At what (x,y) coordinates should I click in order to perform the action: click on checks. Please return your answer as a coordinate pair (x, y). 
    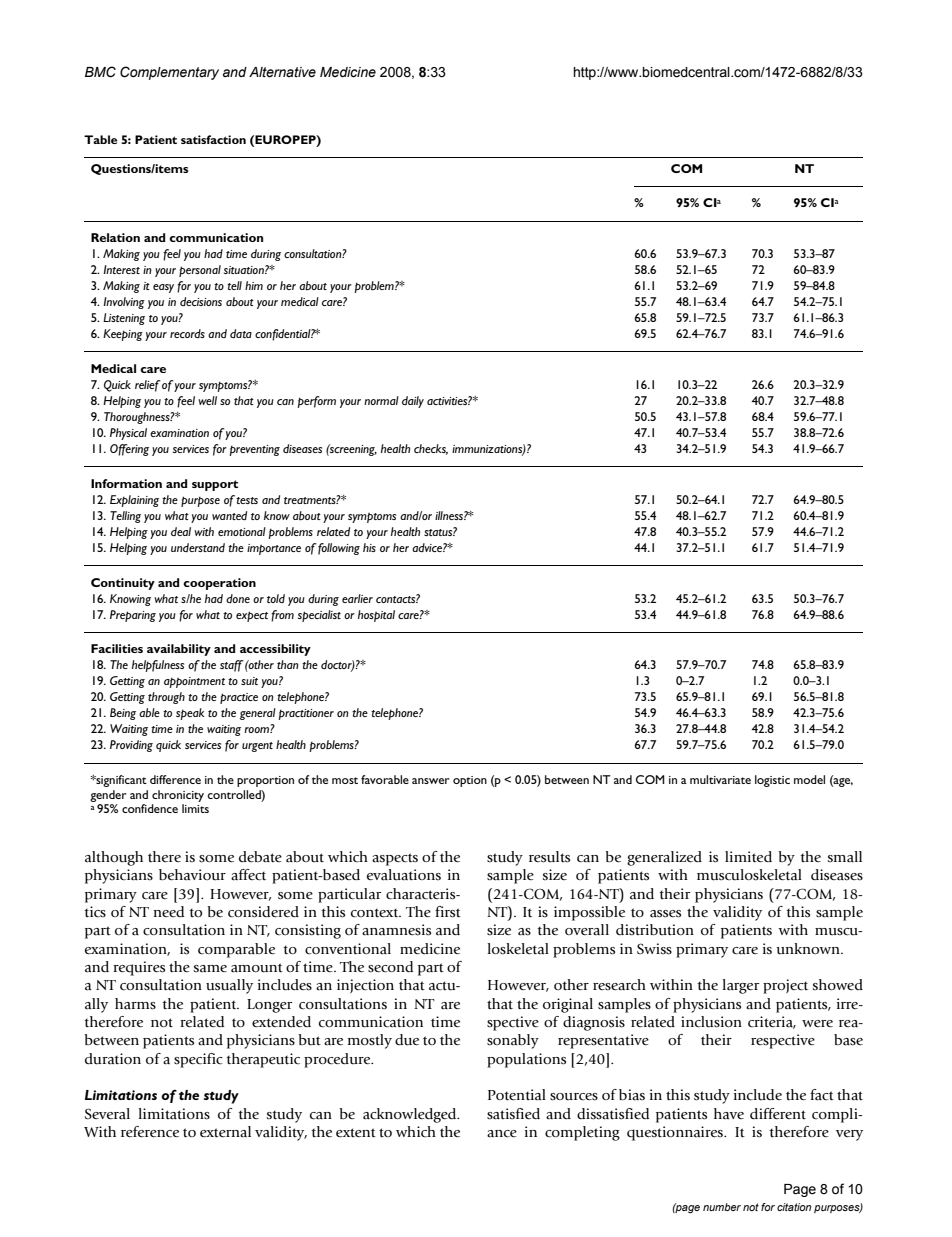
    Looking at the image, I should click on (431, 449).
